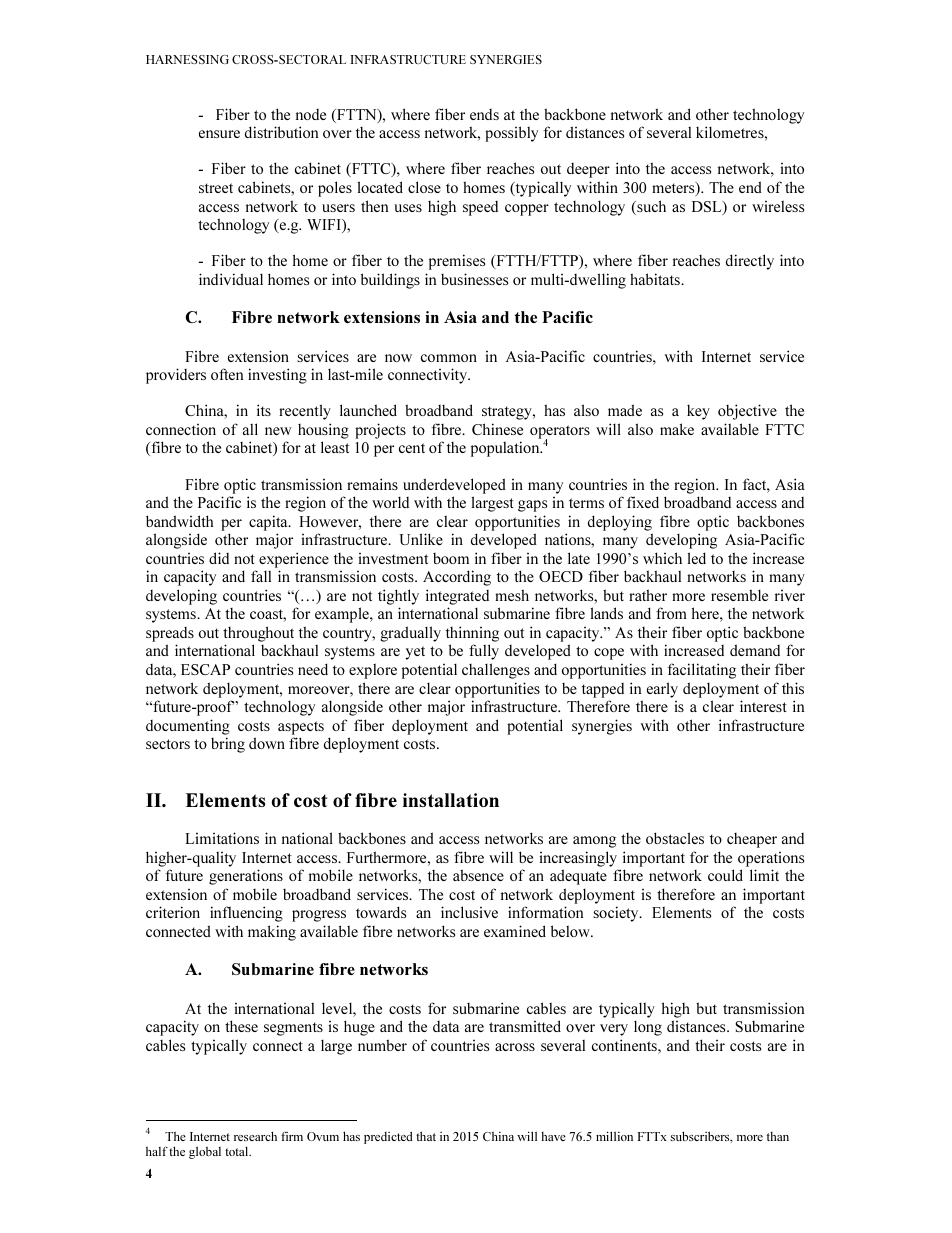  I want to click on that, so click(426, 1136).
